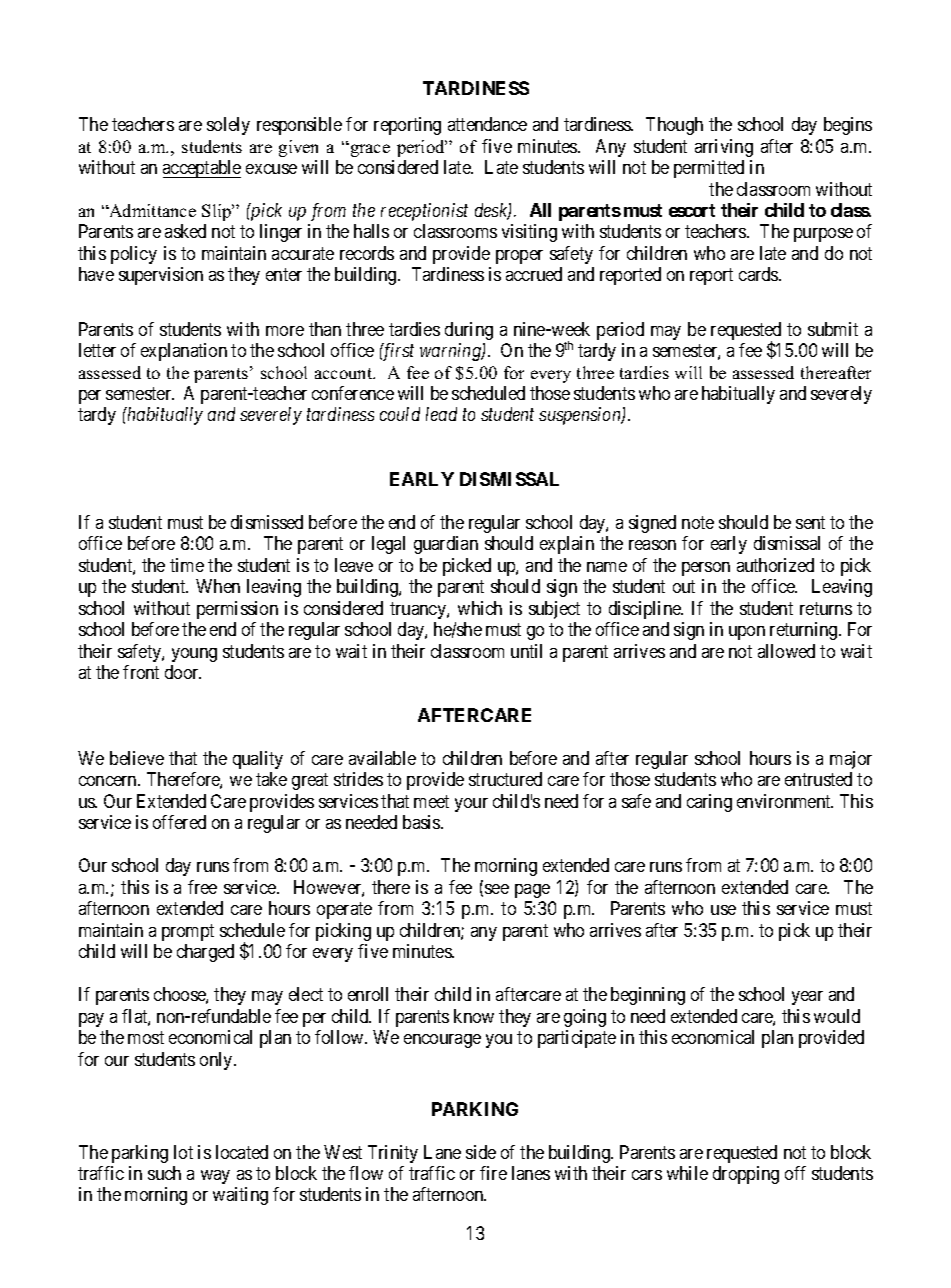 The width and height of the screenshot is (951, 1288). What do you see at coordinates (183, 1152) in the screenshot?
I see `lot` at bounding box center [183, 1152].
